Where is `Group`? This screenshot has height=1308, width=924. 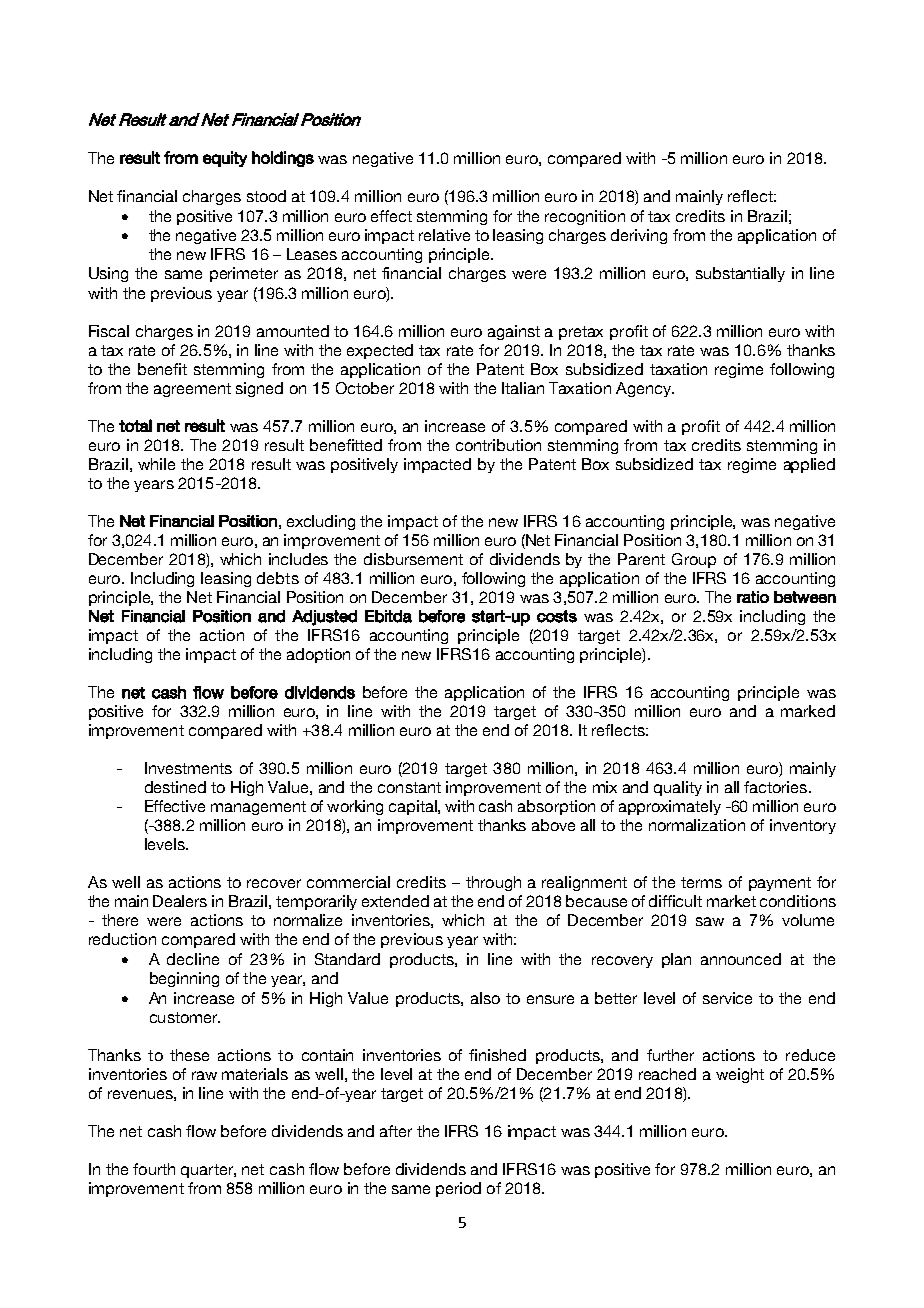
Group is located at coordinates (694, 560).
